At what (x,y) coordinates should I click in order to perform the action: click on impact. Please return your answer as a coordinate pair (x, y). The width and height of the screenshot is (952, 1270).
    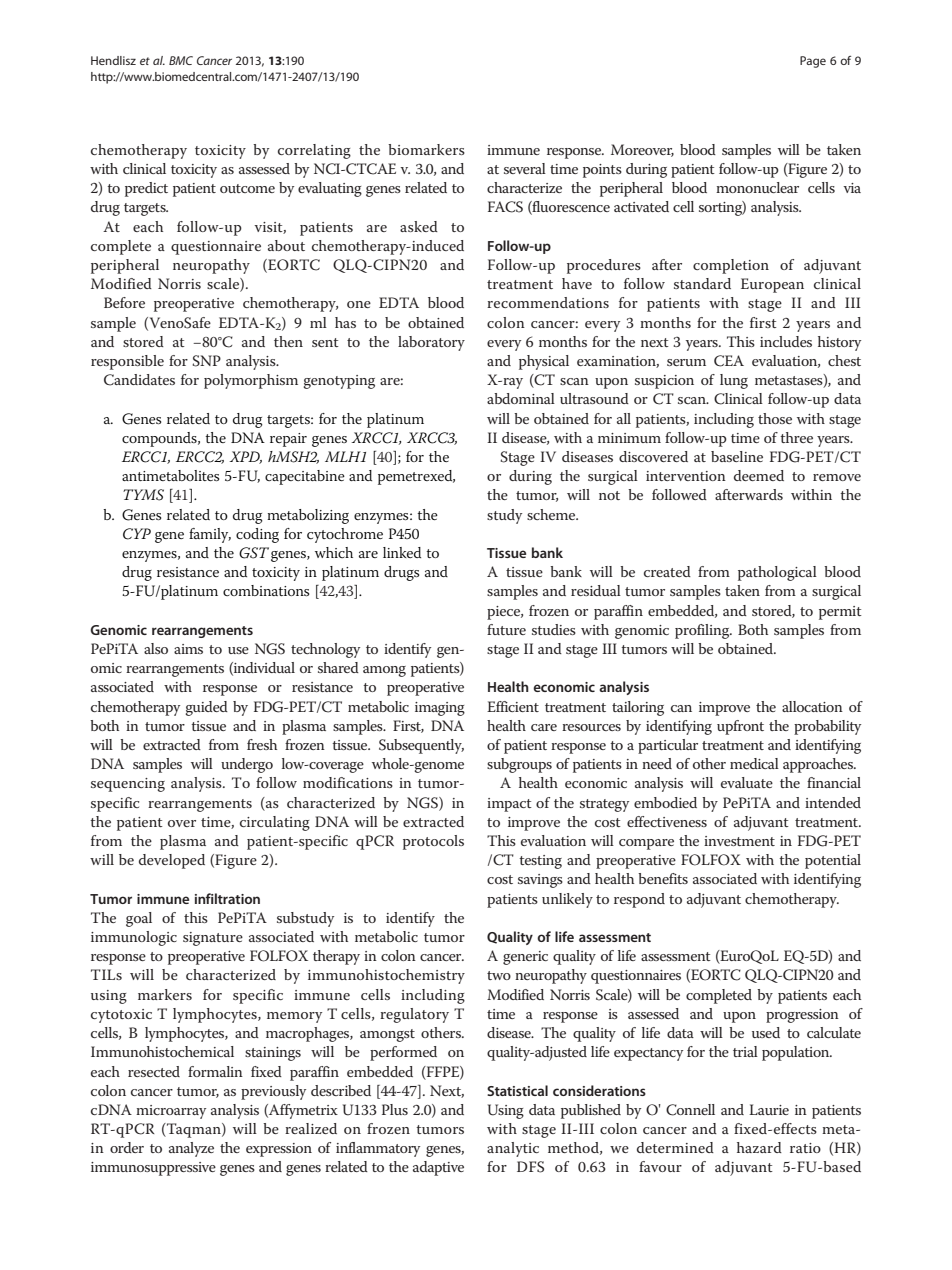
    Looking at the image, I should click on (509, 805).
